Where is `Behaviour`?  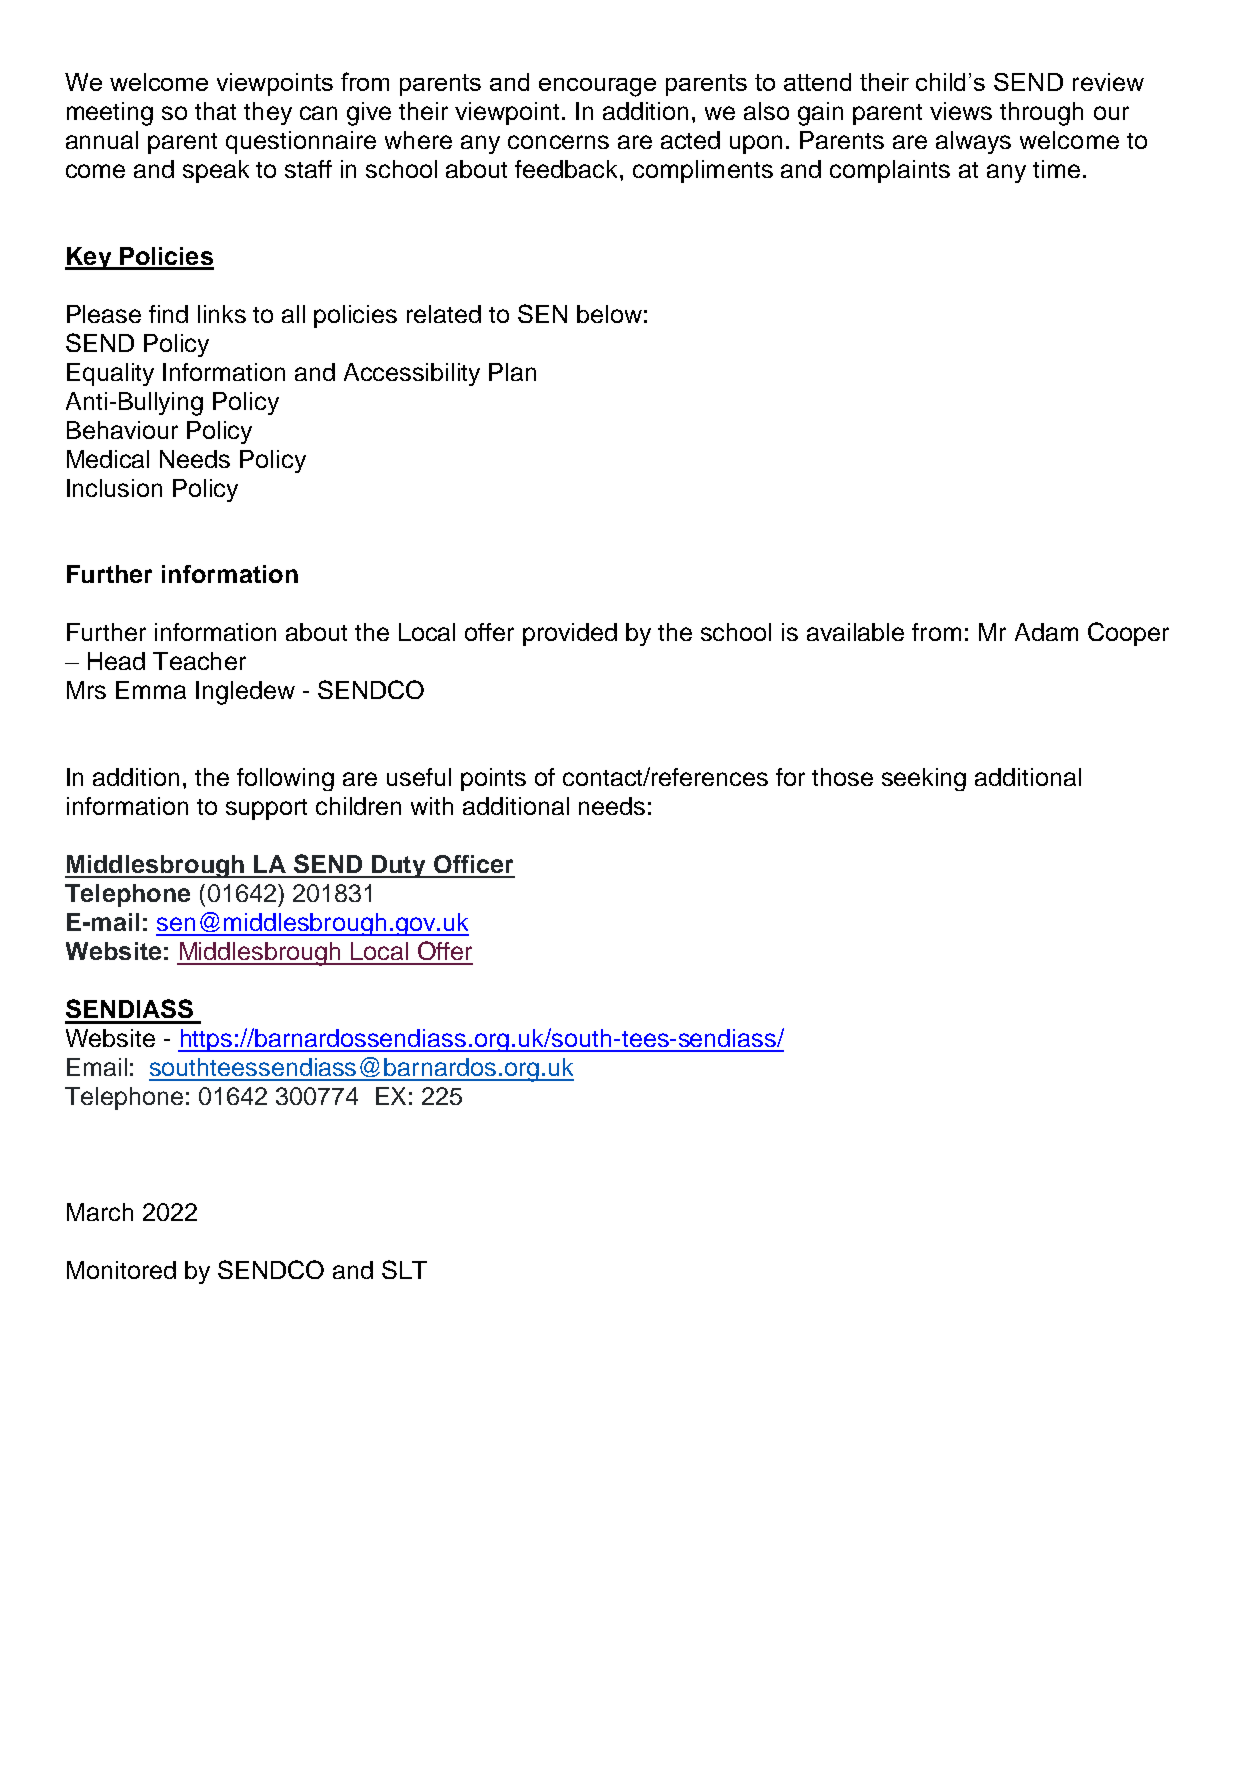 Behaviour is located at coordinates (122, 430).
